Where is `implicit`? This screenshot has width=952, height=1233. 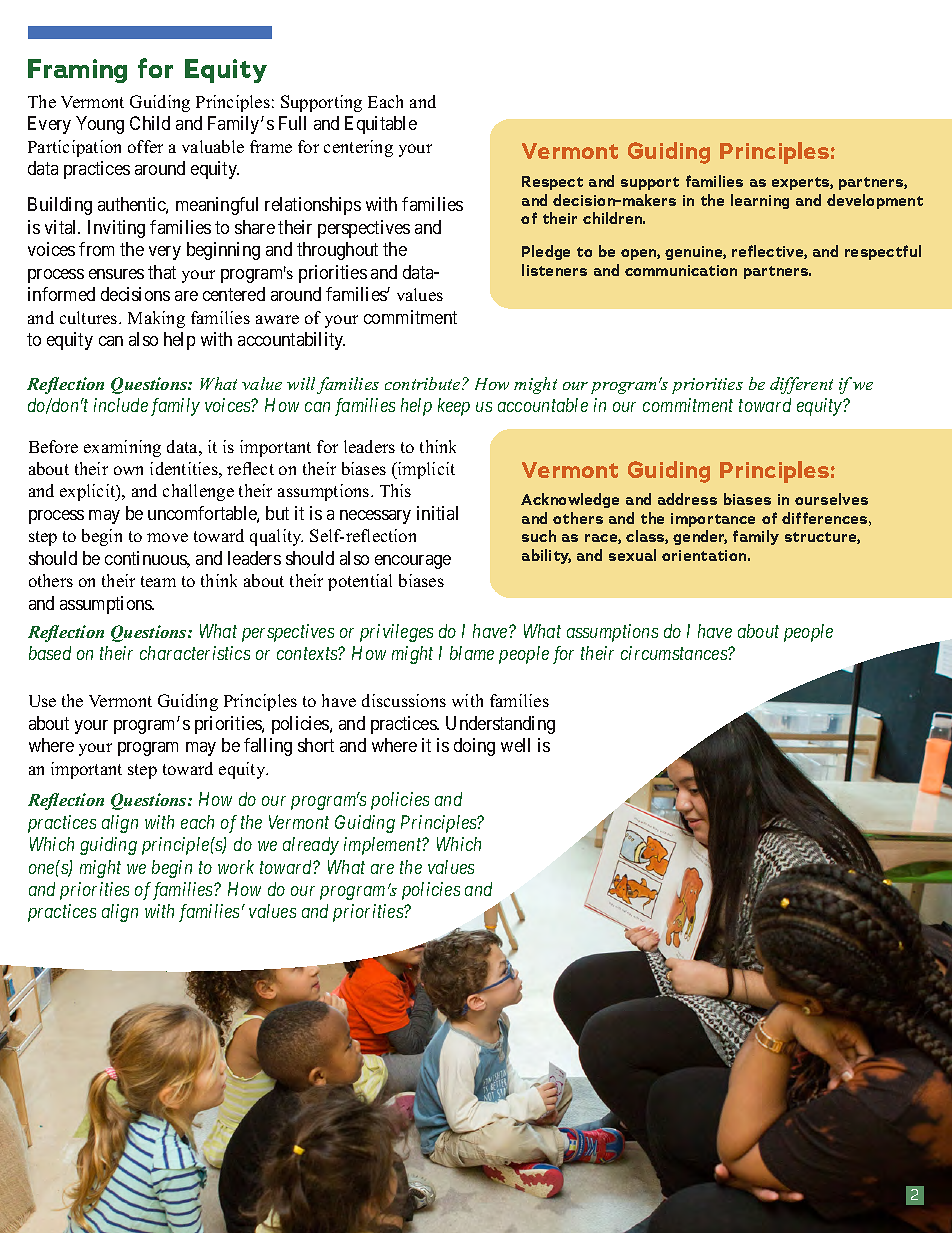
implicit is located at coordinates (425, 470).
